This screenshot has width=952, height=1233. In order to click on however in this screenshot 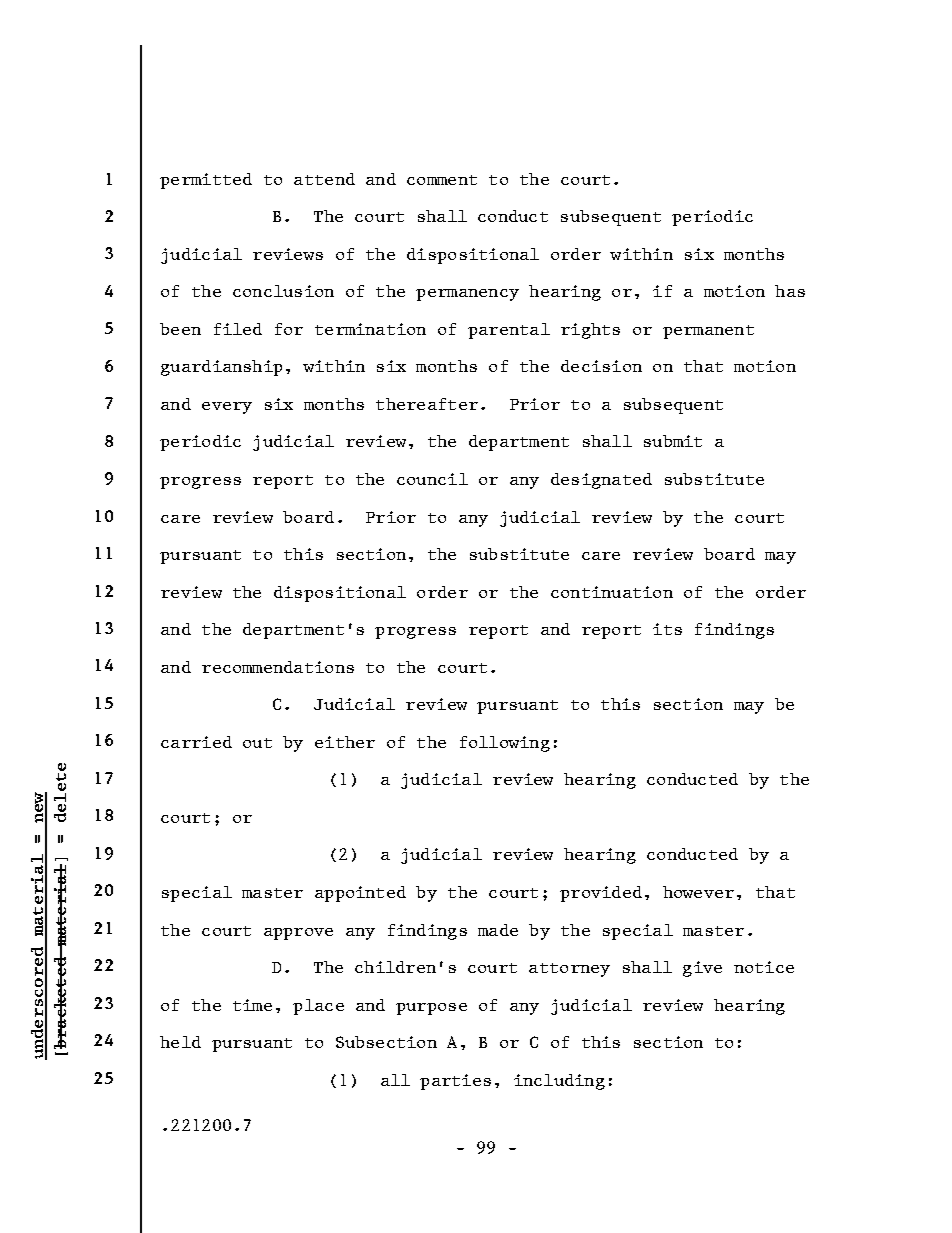, I will do `click(698, 892)`.
